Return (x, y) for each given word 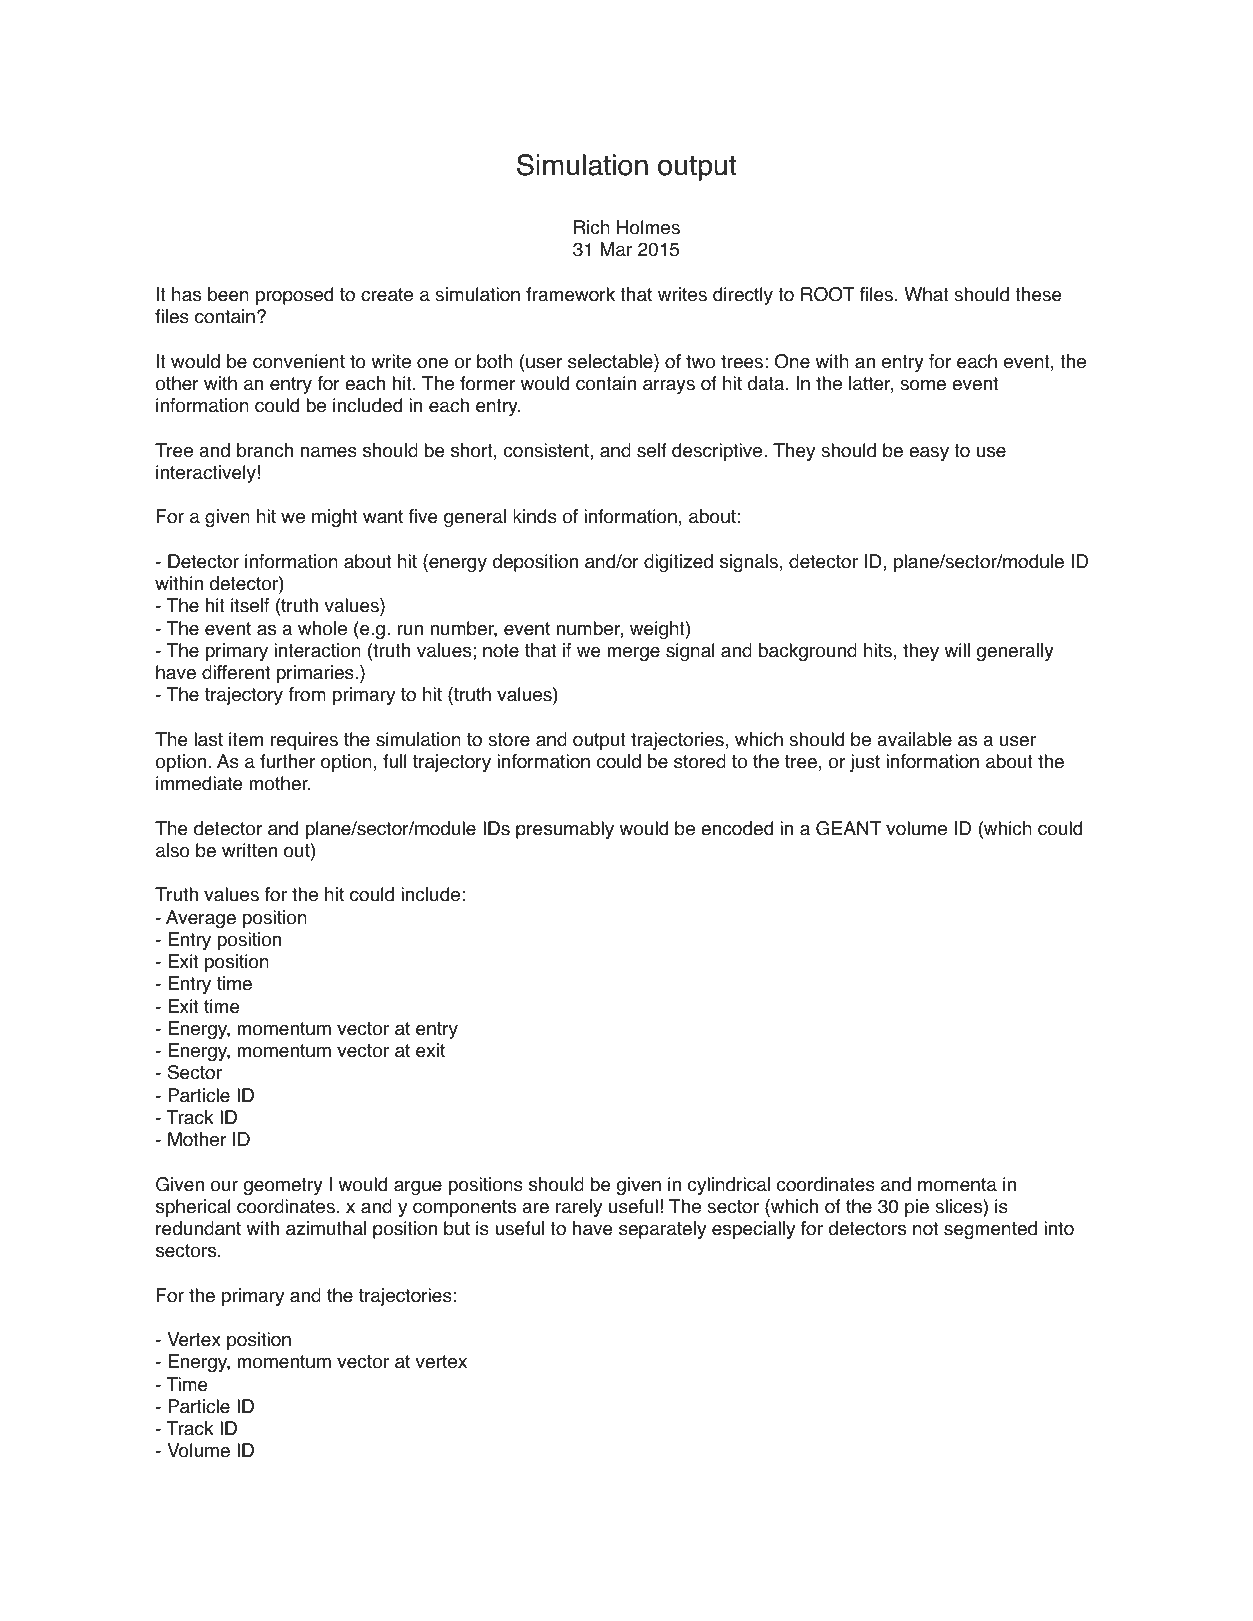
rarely (579, 1208)
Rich (592, 227)
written (249, 850)
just (865, 763)
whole (322, 628)
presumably (565, 830)
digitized (678, 563)
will (957, 650)
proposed (294, 296)
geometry (283, 1186)
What (926, 294)
